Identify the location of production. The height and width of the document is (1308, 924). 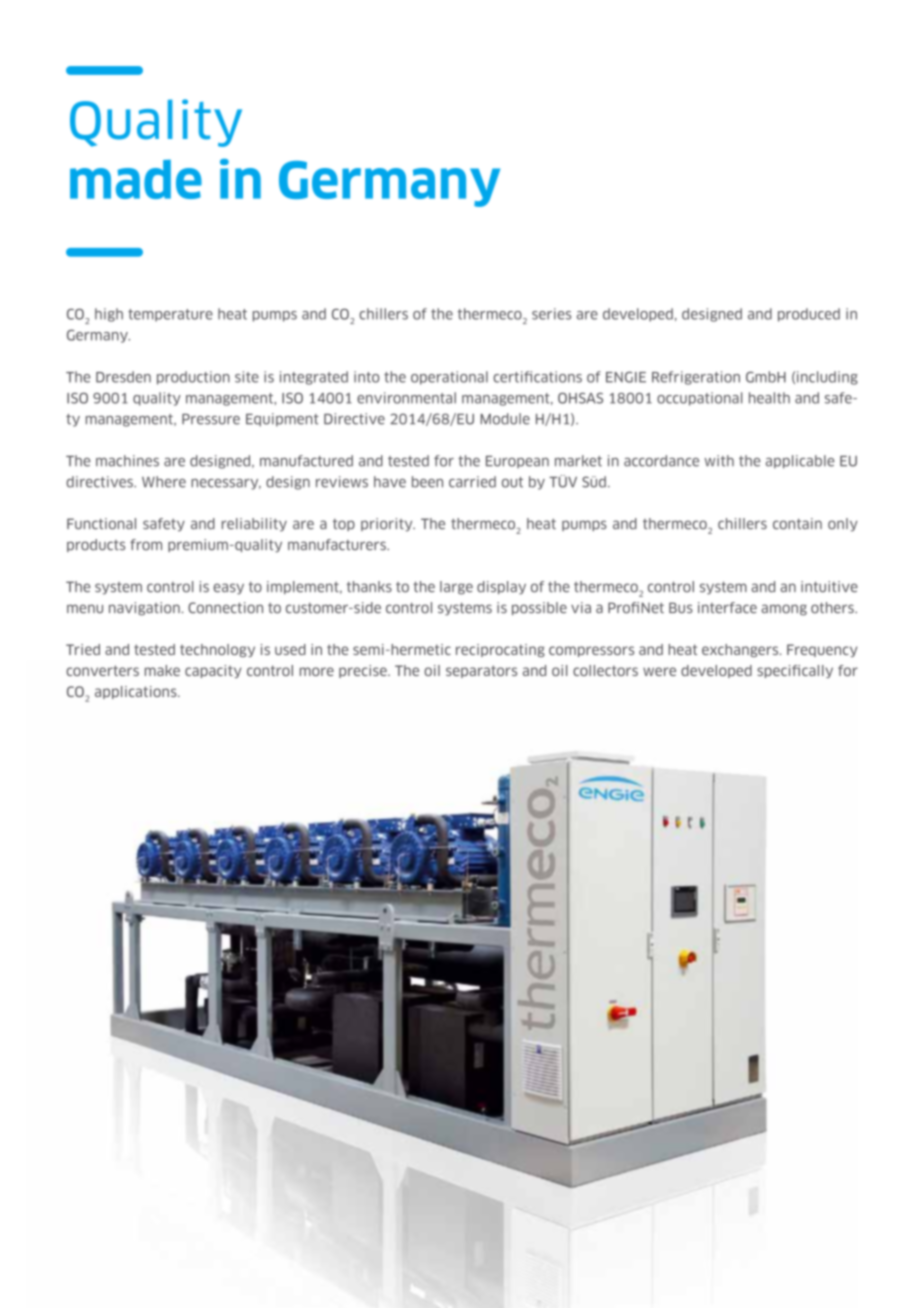
(193, 378).
